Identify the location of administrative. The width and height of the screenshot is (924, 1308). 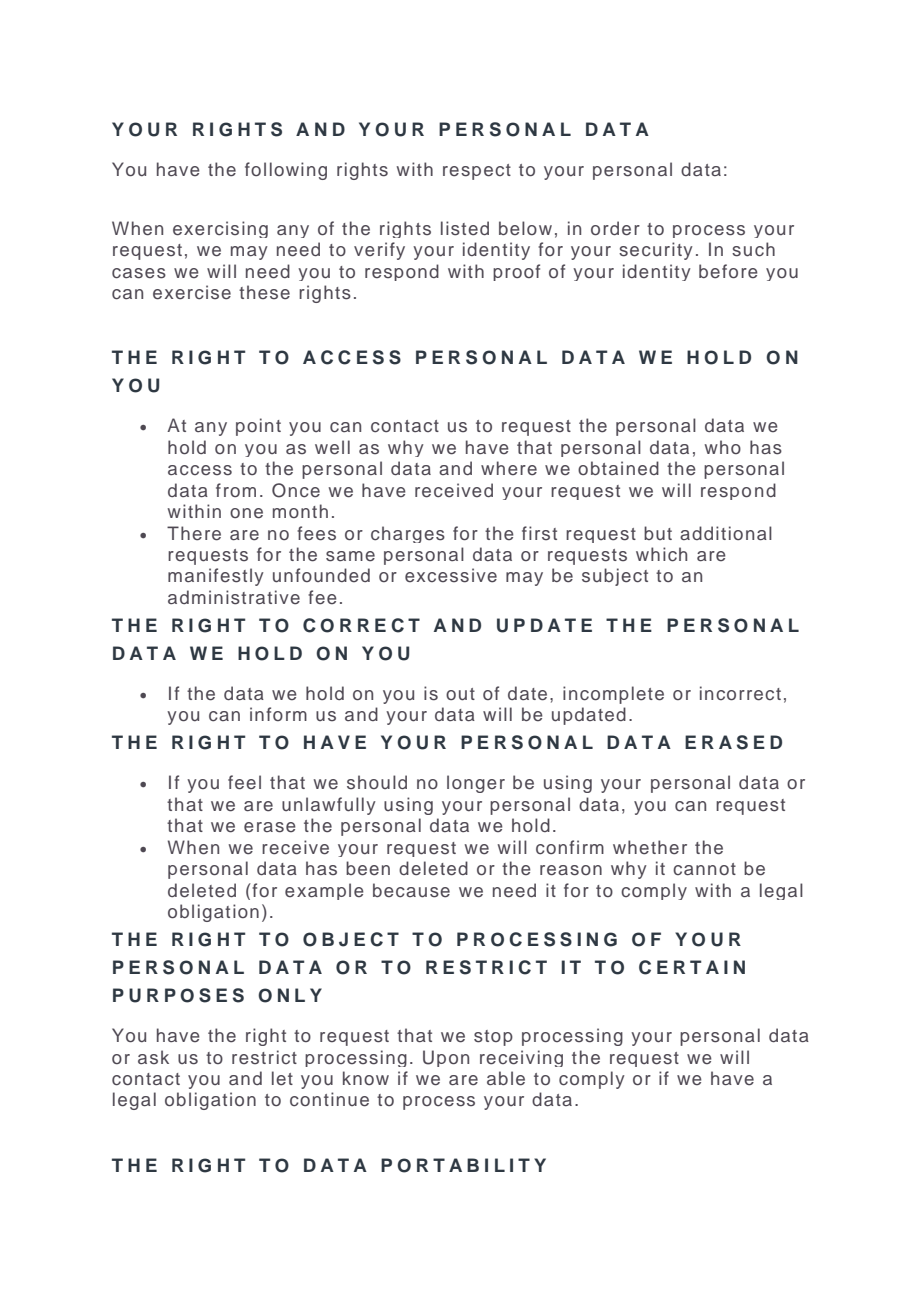
(234, 597).
